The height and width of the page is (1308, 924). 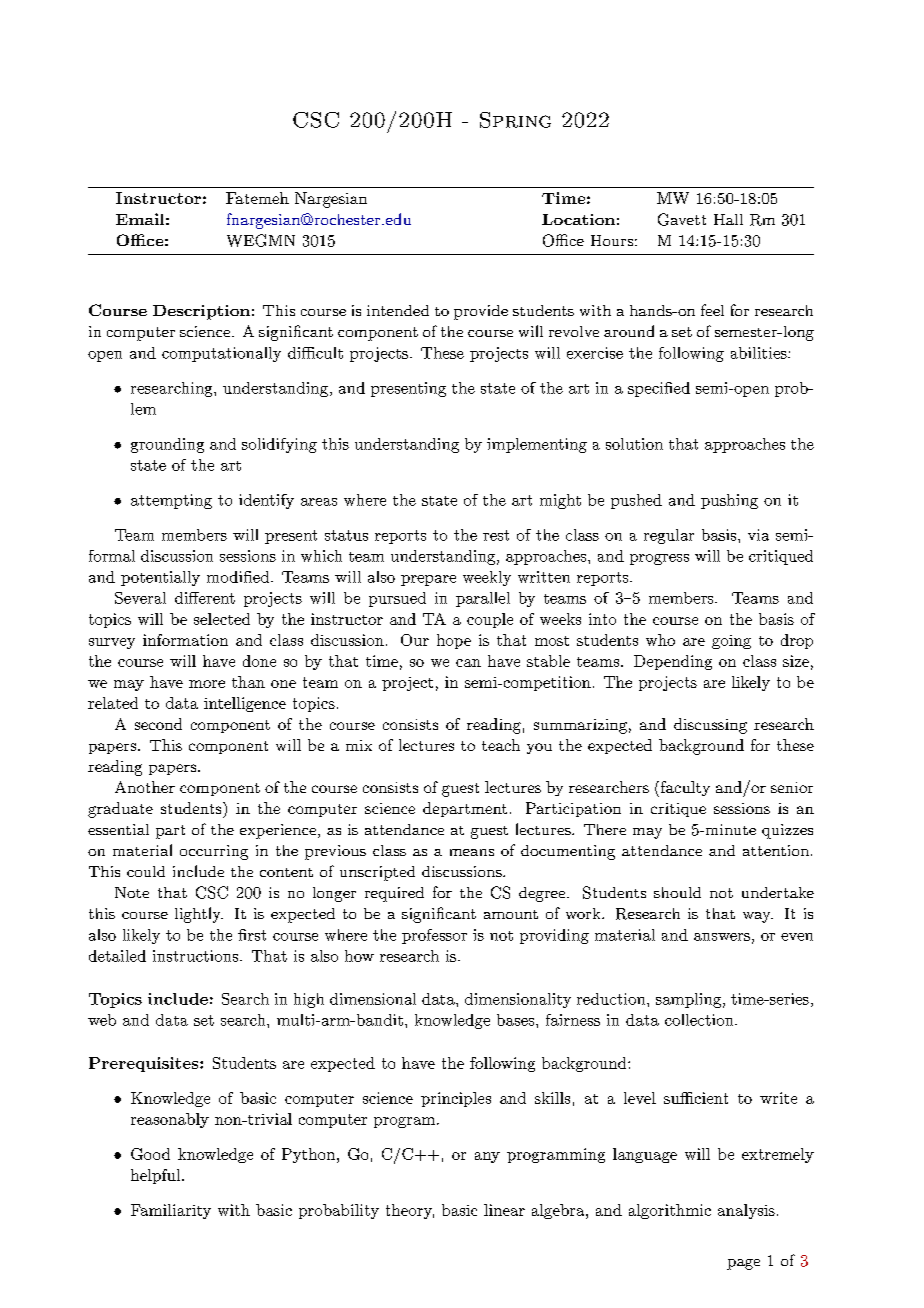 I want to click on teach, so click(x=501, y=745).
